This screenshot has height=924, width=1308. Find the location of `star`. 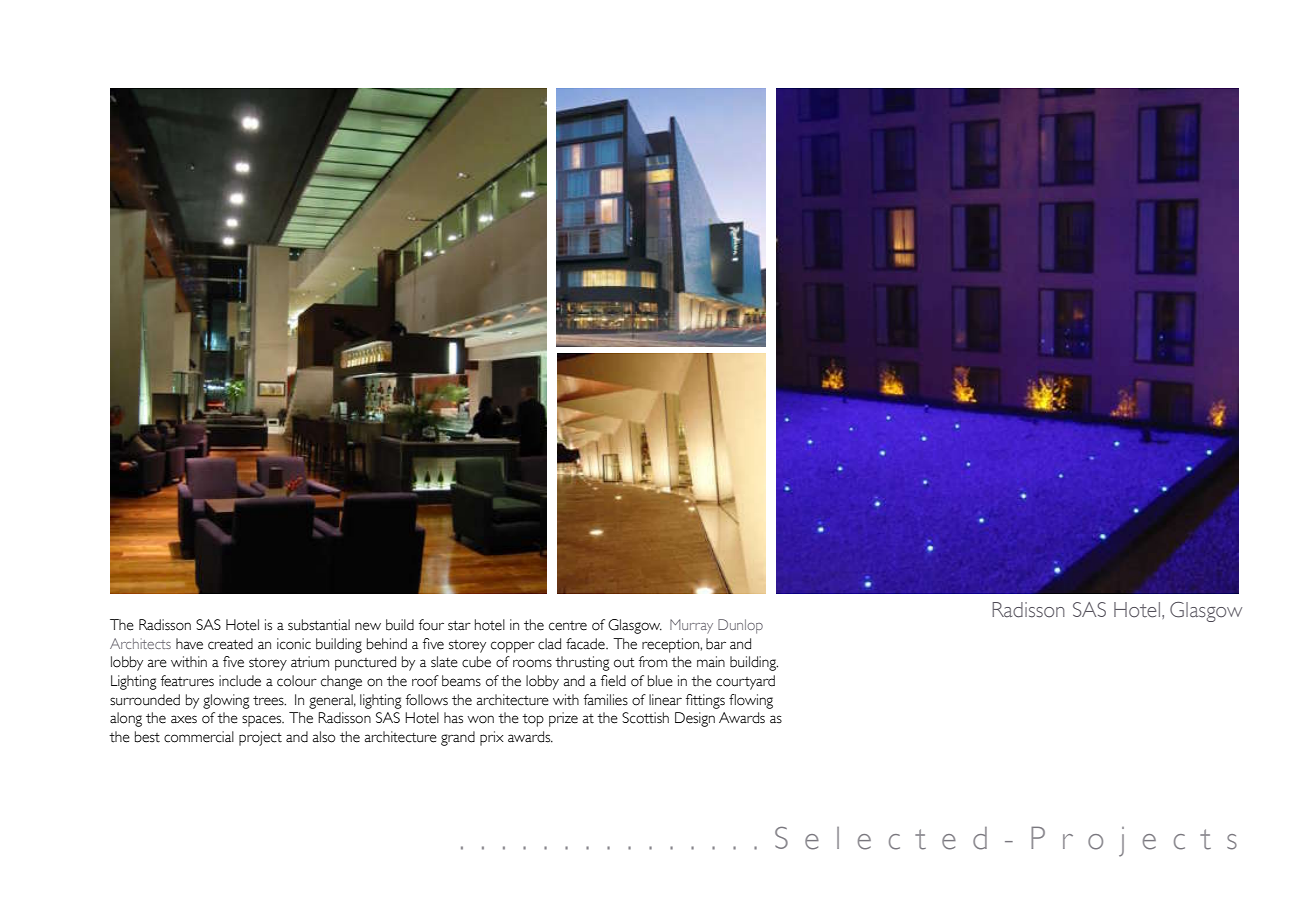

star is located at coordinates (459, 626).
